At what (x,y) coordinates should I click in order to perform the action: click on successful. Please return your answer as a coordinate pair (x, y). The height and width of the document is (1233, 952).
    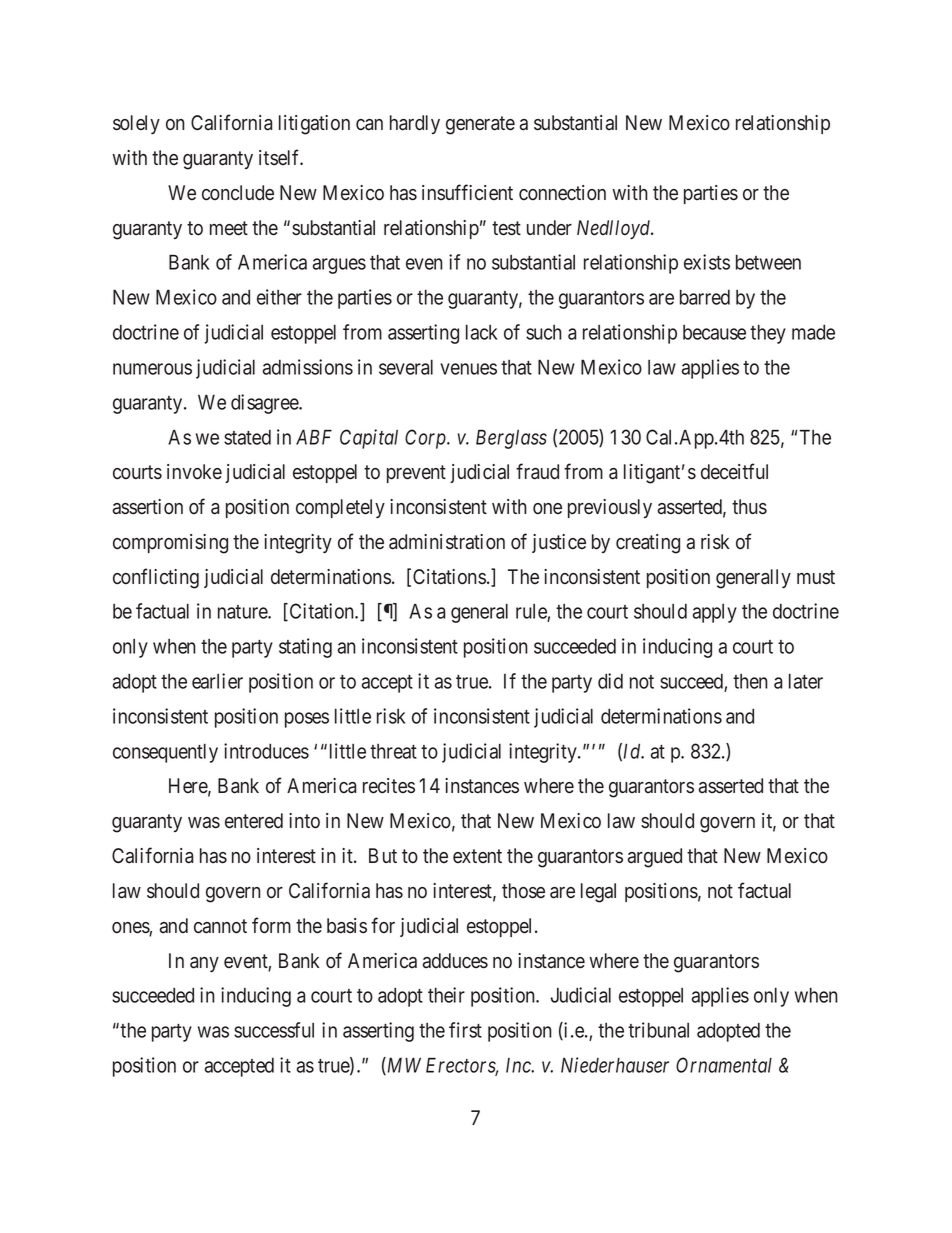
    Looking at the image, I should click on (274, 1030).
